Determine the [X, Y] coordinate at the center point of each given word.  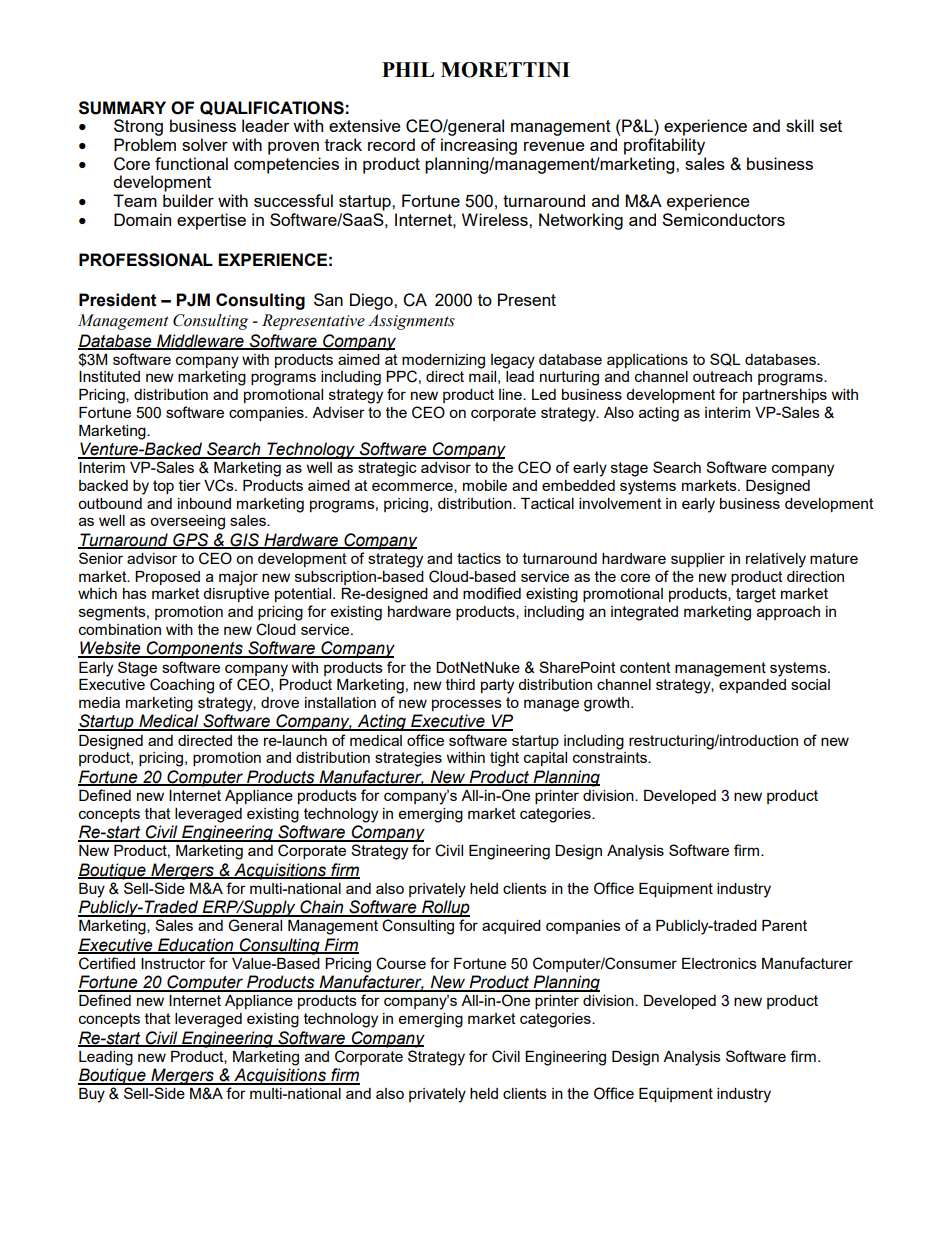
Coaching [182, 686]
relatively [776, 560]
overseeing [187, 522]
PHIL [408, 69]
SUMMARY [122, 108]
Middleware [200, 341]
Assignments [411, 322]
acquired [511, 927]
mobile [485, 485]
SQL [725, 359]
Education [196, 945]
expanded [752, 686]
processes [467, 705]
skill [800, 125]
